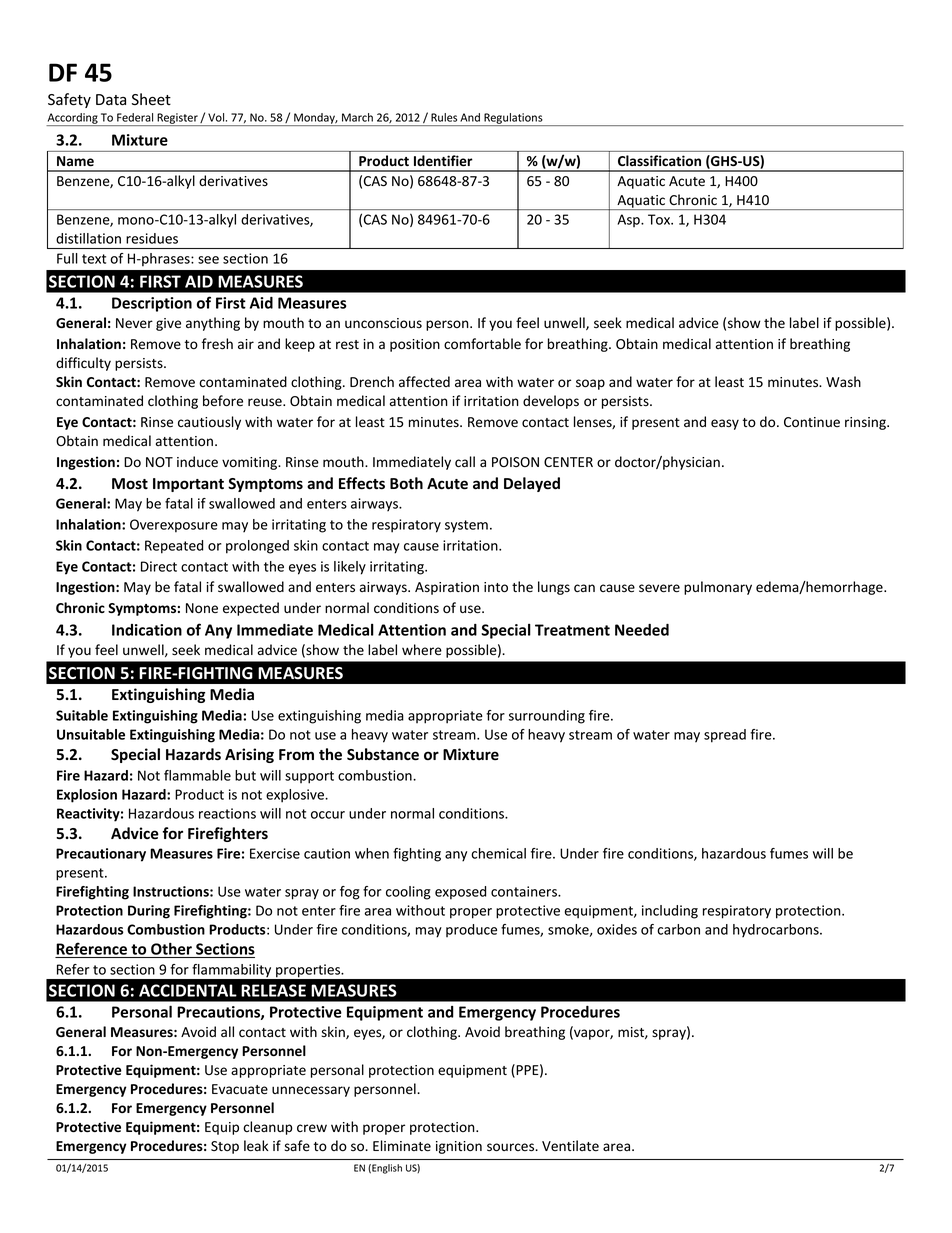 This screenshot has width=952, height=1233. I want to click on flammable, so click(197, 775).
